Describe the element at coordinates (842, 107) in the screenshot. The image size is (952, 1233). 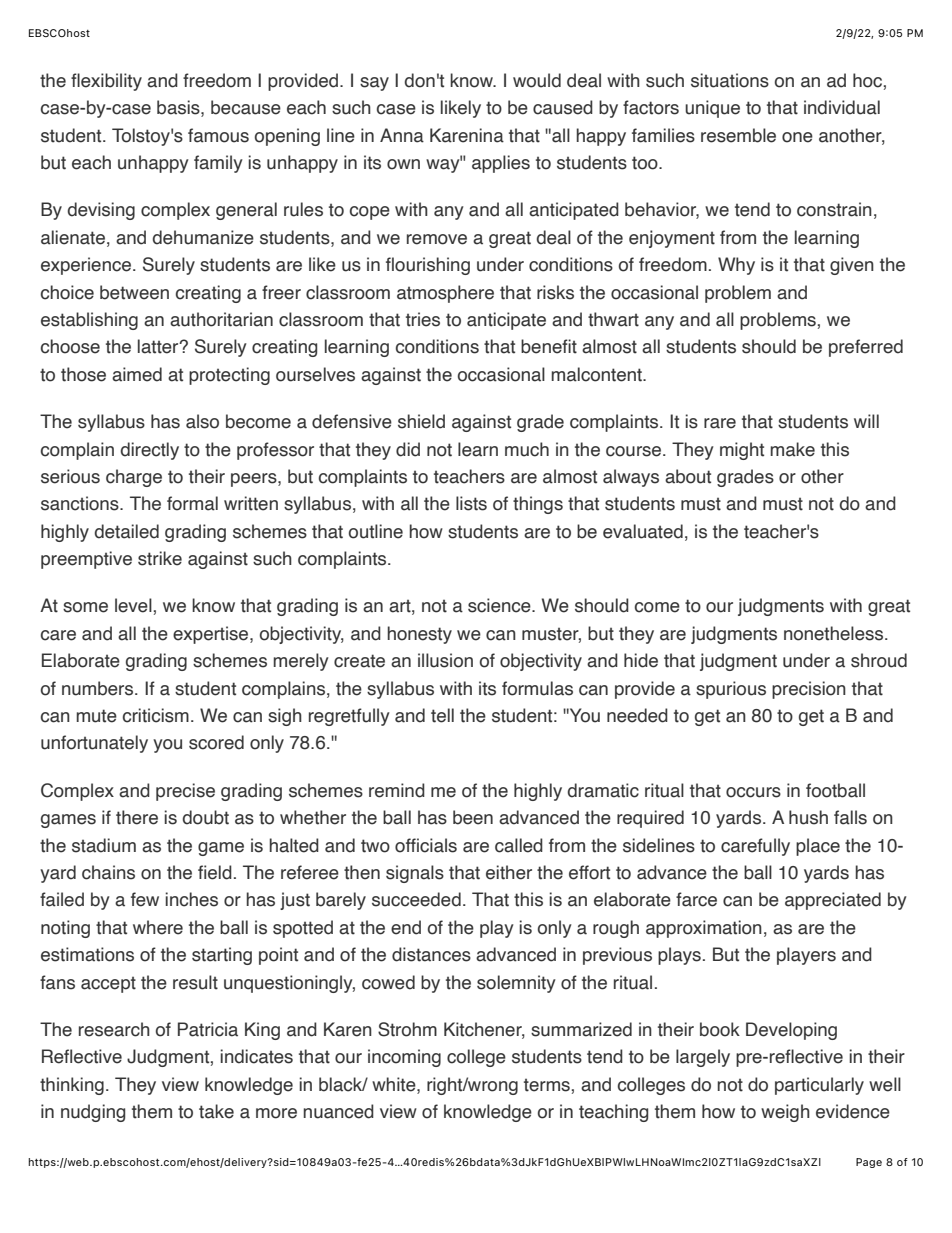
I see `individual` at that location.
